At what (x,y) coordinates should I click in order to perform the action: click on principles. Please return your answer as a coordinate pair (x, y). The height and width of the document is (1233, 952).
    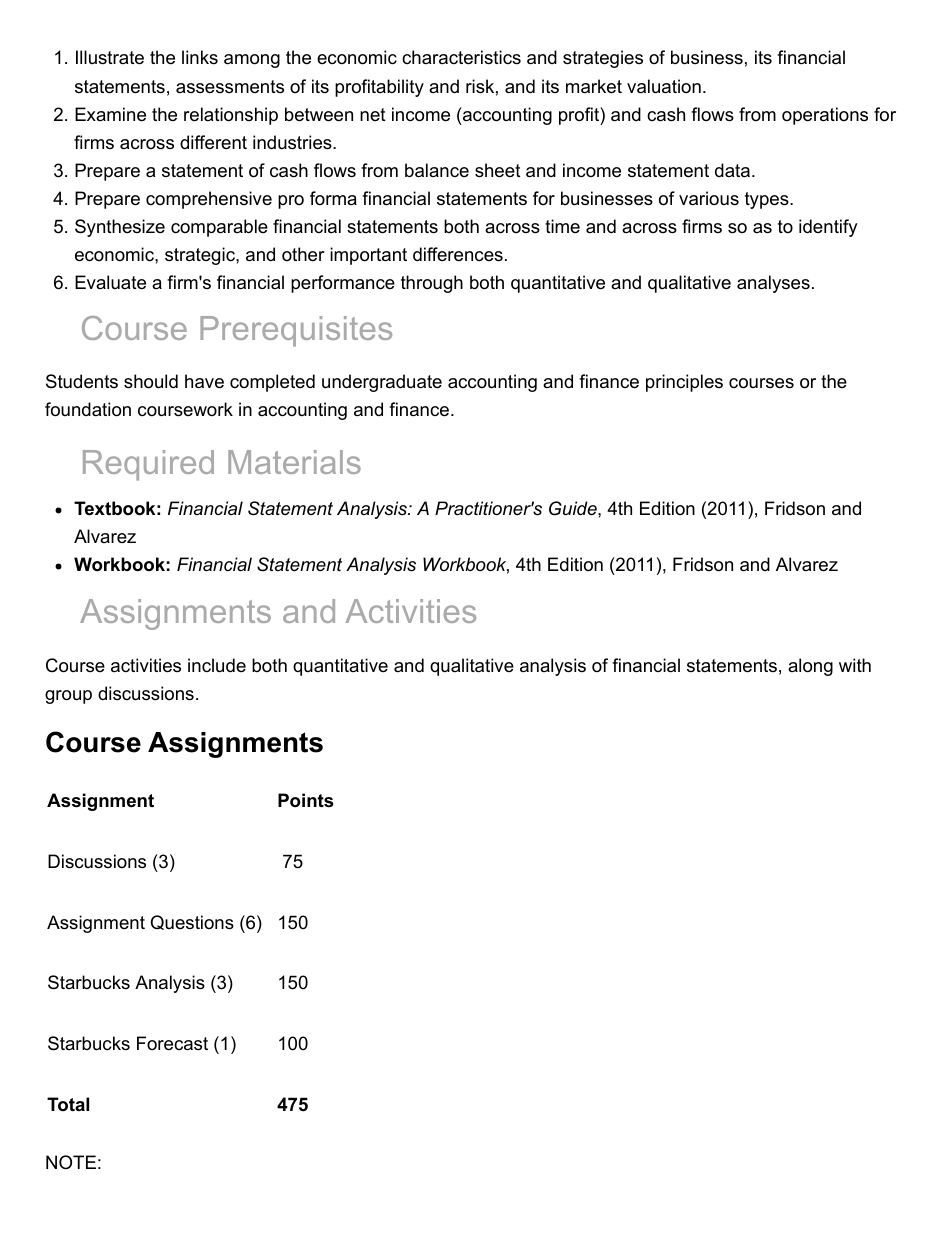
    Looking at the image, I should click on (684, 383).
